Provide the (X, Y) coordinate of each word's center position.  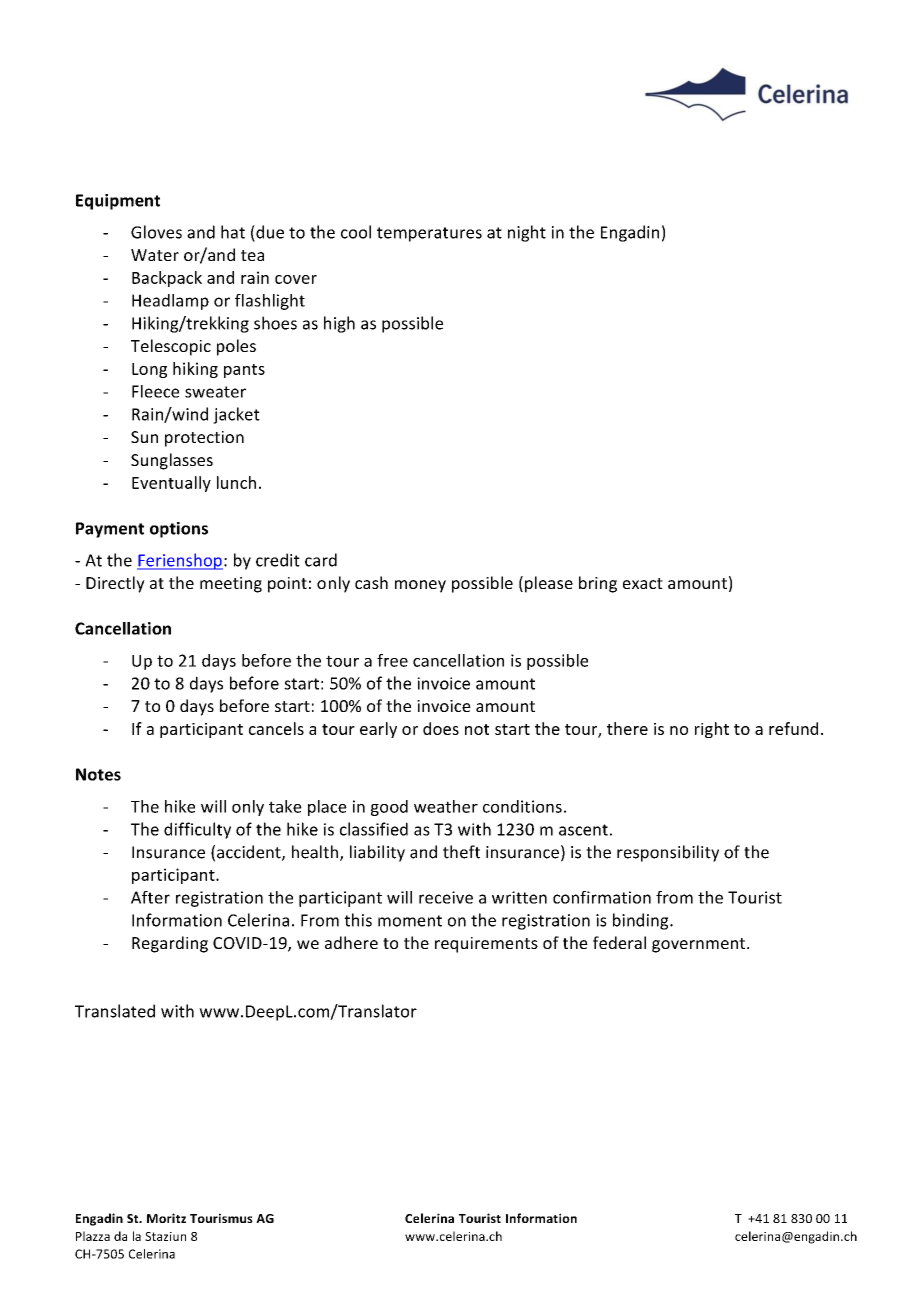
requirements (486, 945)
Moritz (166, 1218)
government (700, 945)
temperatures (429, 234)
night (527, 233)
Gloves (156, 232)
